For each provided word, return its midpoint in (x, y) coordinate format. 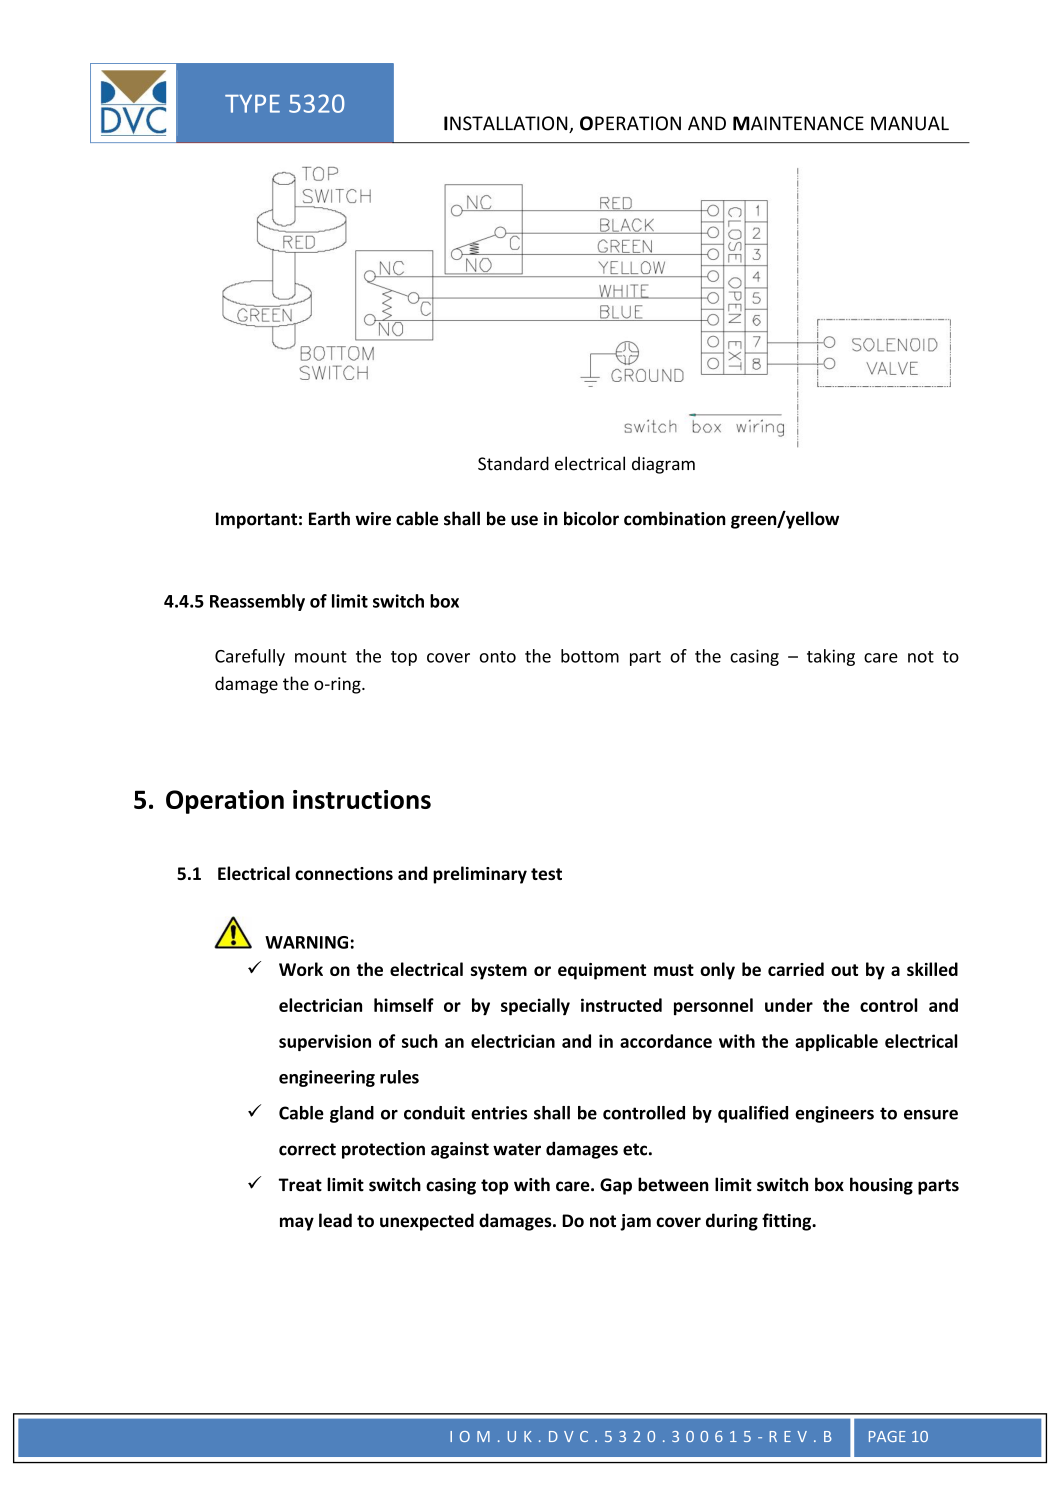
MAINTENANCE (798, 123)
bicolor (591, 518)
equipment (602, 971)
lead (335, 1220)
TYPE (252, 103)
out (844, 970)
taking (831, 657)
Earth (329, 518)
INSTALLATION (507, 124)
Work (301, 969)
